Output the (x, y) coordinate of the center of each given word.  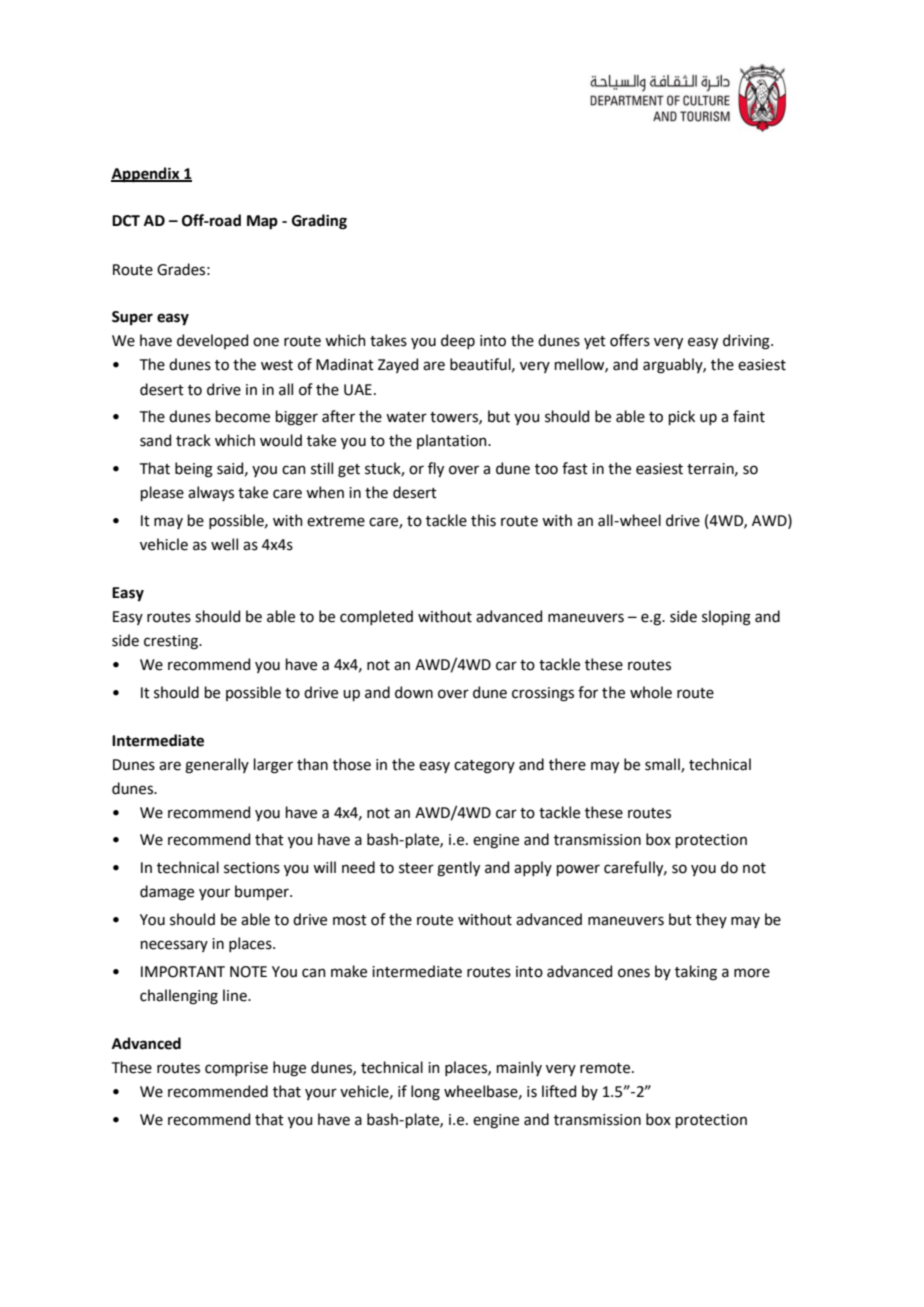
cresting (172, 642)
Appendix (146, 175)
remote (606, 1068)
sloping (726, 618)
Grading (319, 222)
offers (630, 340)
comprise (236, 1069)
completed (376, 617)
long (425, 1093)
